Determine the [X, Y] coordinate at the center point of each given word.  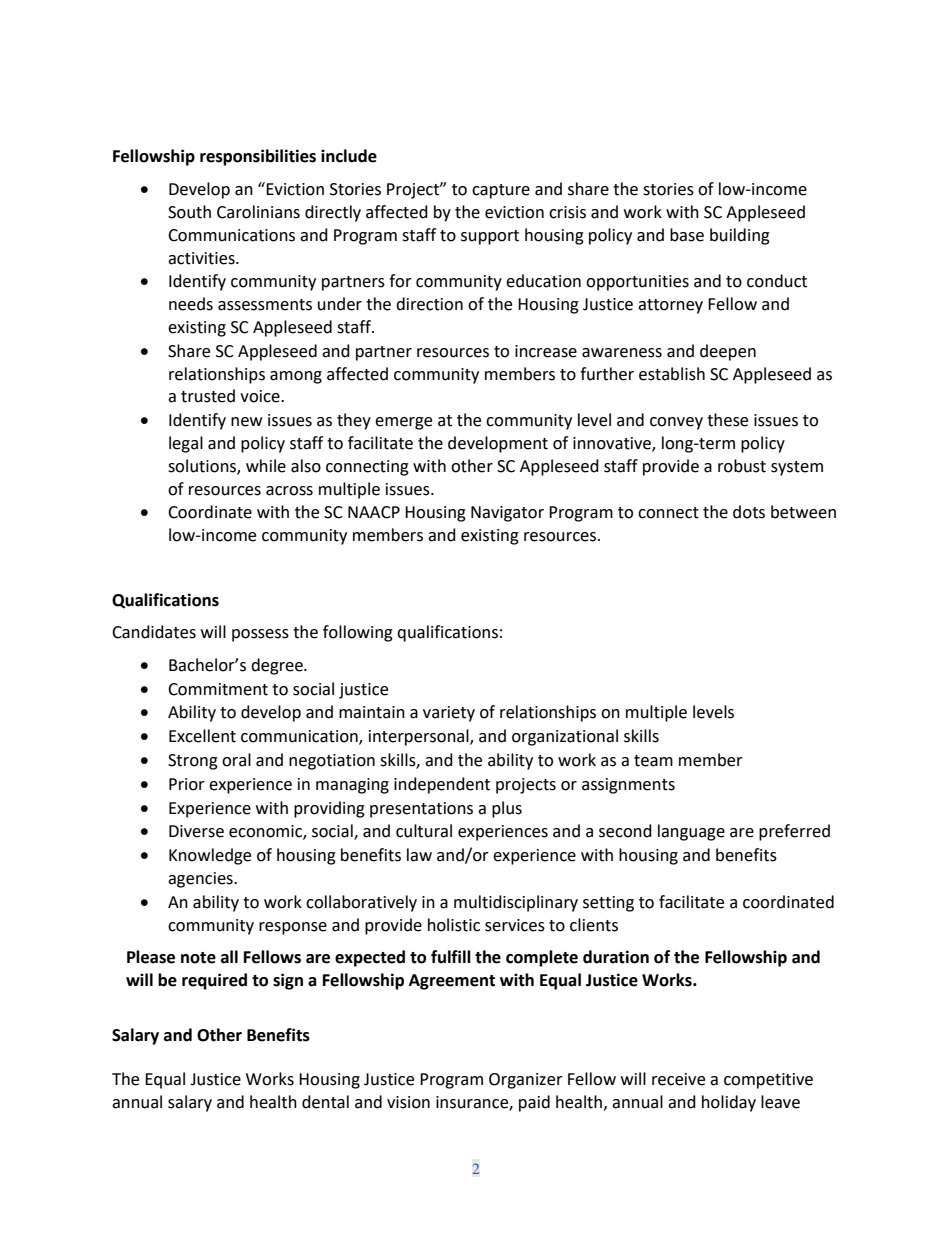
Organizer [526, 1081]
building [740, 236]
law [419, 855]
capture [501, 191]
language [691, 832]
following [358, 633]
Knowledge [210, 856]
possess [260, 635]
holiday [729, 1103]
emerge [403, 423]
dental [325, 1102]
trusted [208, 396]
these [727, 420]
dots [749, 512]
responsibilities [258, 157]
